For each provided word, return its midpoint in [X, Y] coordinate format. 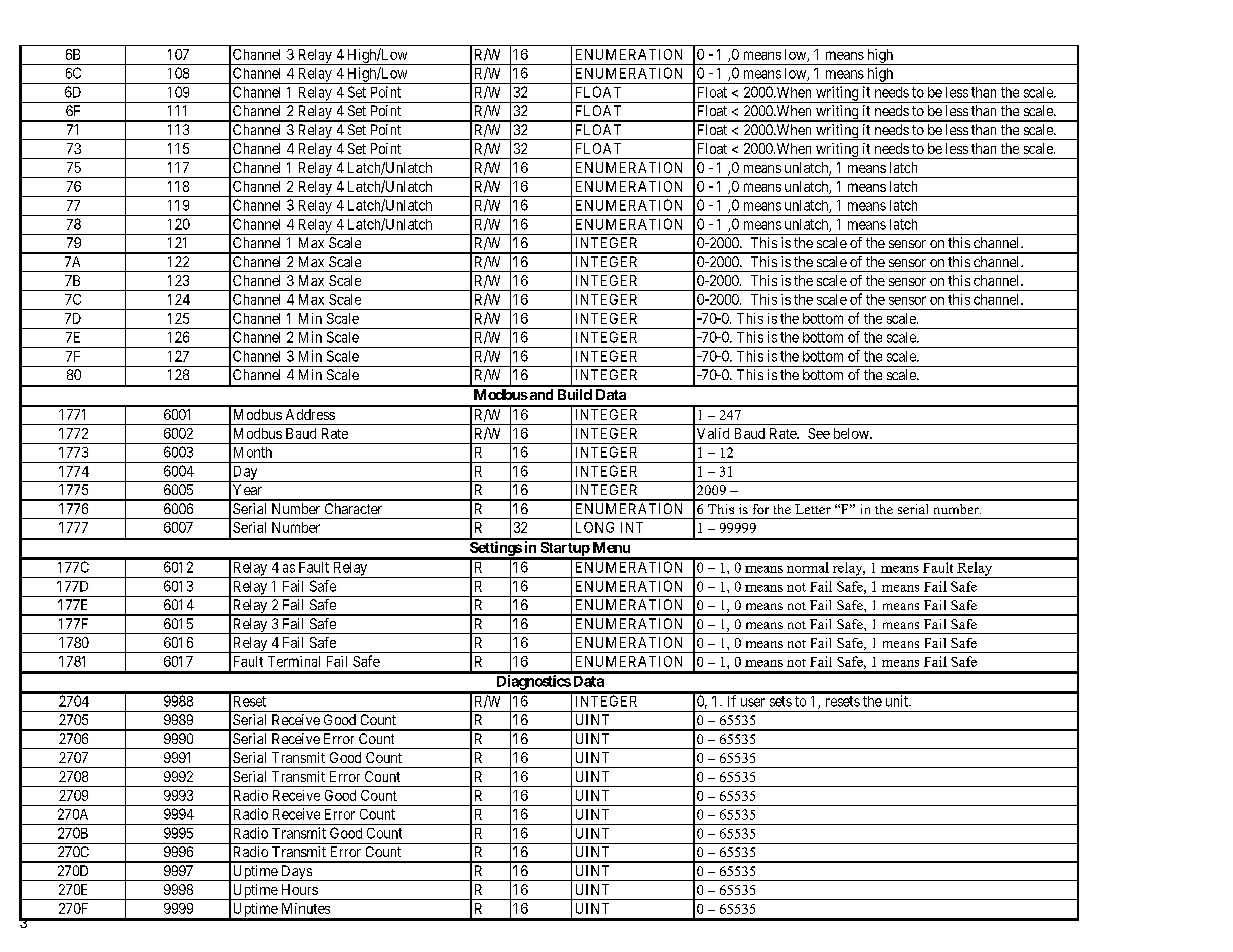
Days [296, 873]
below [852, 433]
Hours [300, 889]
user [753, 702]
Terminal [294, 661]
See [819, 433]
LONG [595, 527]
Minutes [306, 908]
